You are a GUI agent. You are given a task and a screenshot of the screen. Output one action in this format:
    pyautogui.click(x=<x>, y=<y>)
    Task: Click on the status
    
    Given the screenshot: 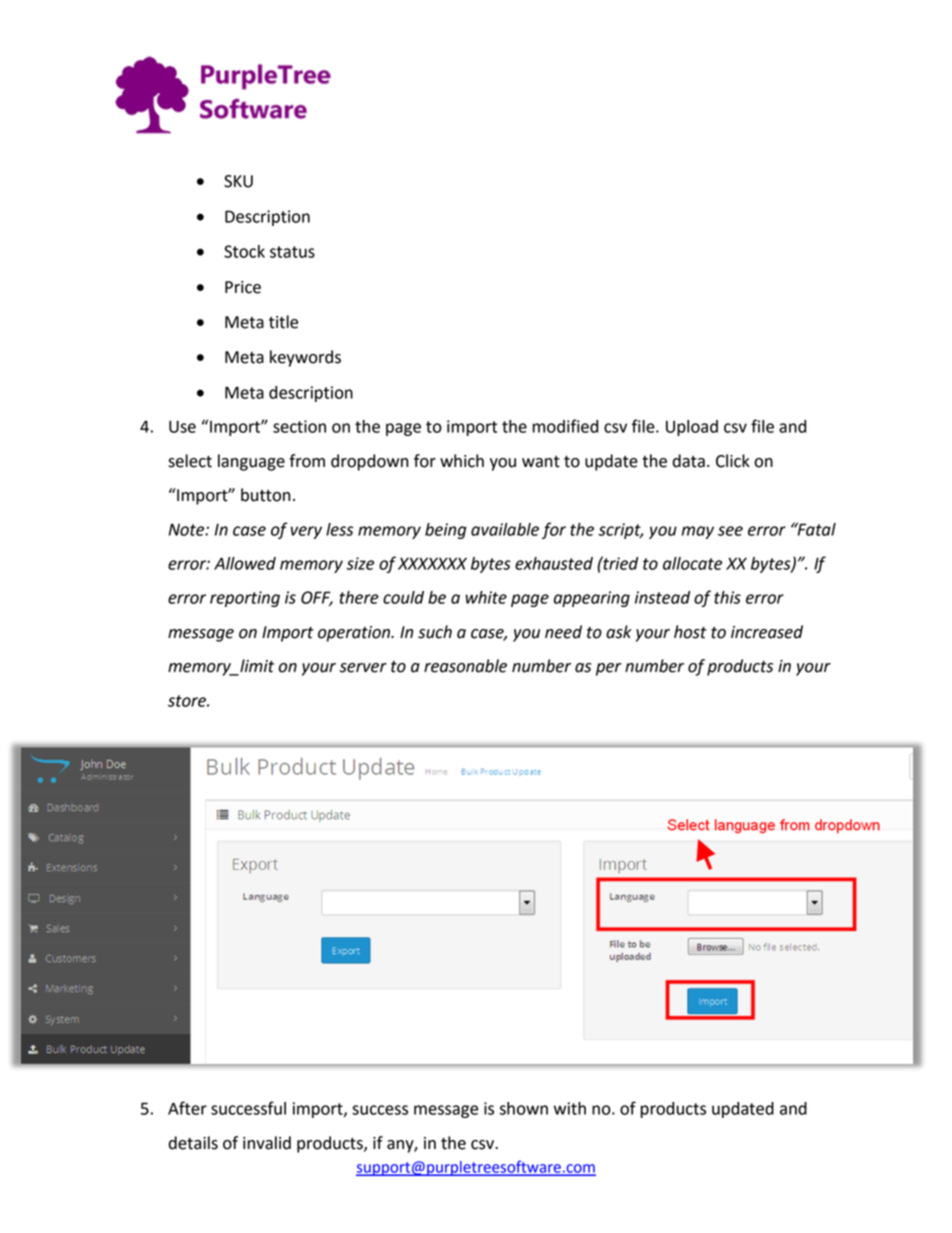 What is the action you would take?
    pyautogui.click(x=292, y=252)
